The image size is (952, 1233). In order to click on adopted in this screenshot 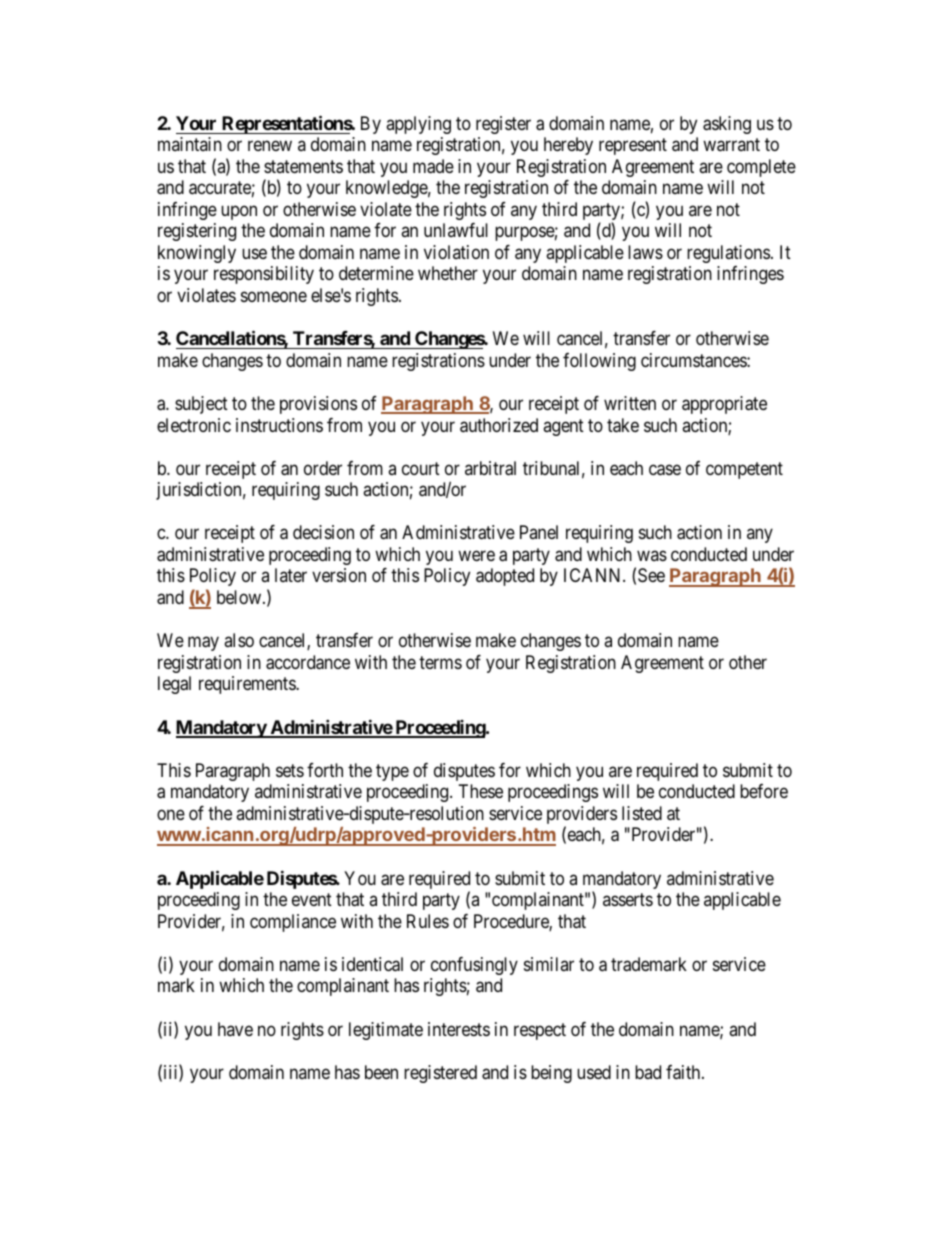, I will do `click(505, 577)`.
